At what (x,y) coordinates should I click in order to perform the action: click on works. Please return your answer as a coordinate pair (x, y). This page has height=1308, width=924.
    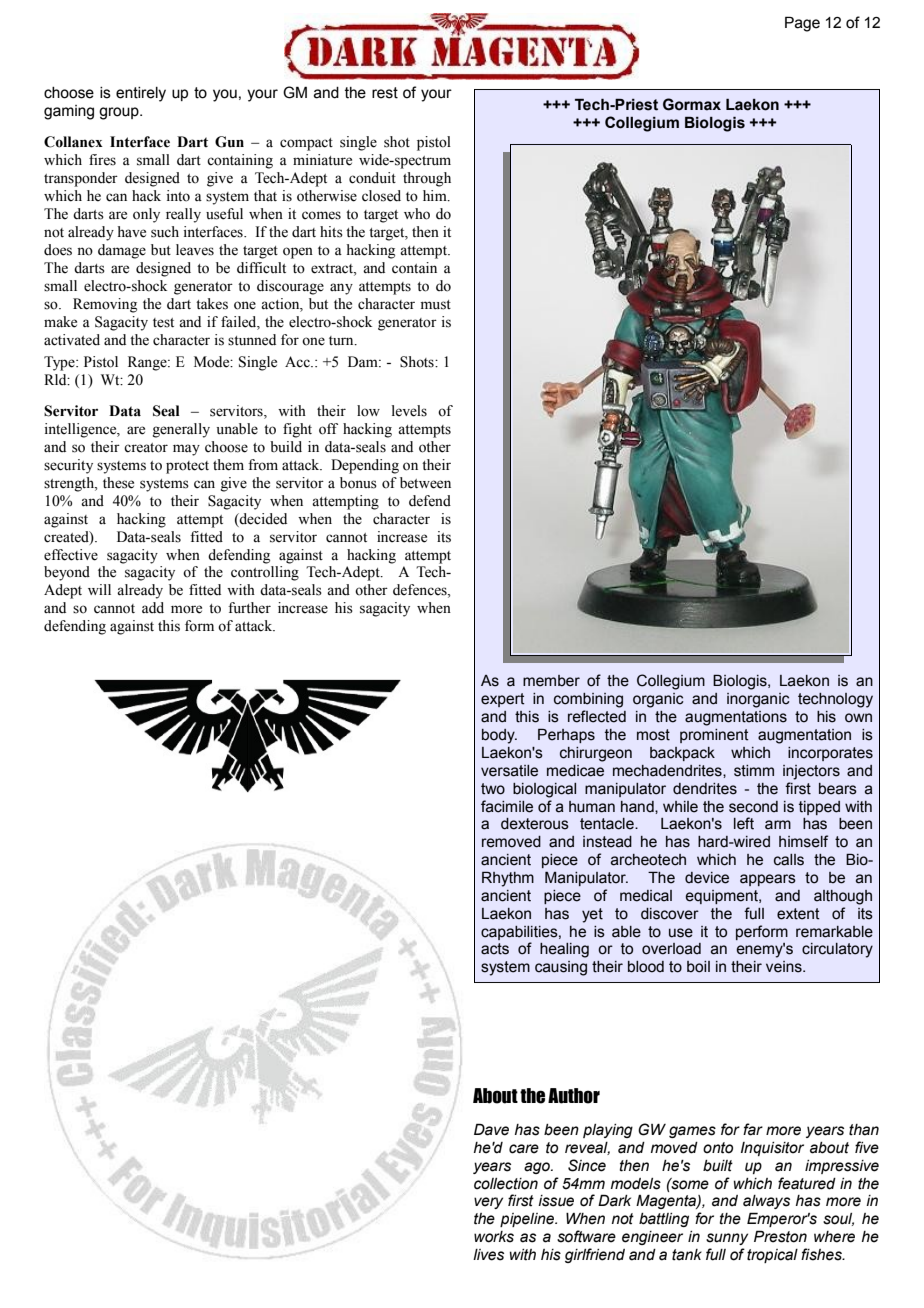
    Looking at the image, I should click on (494, 1237).
